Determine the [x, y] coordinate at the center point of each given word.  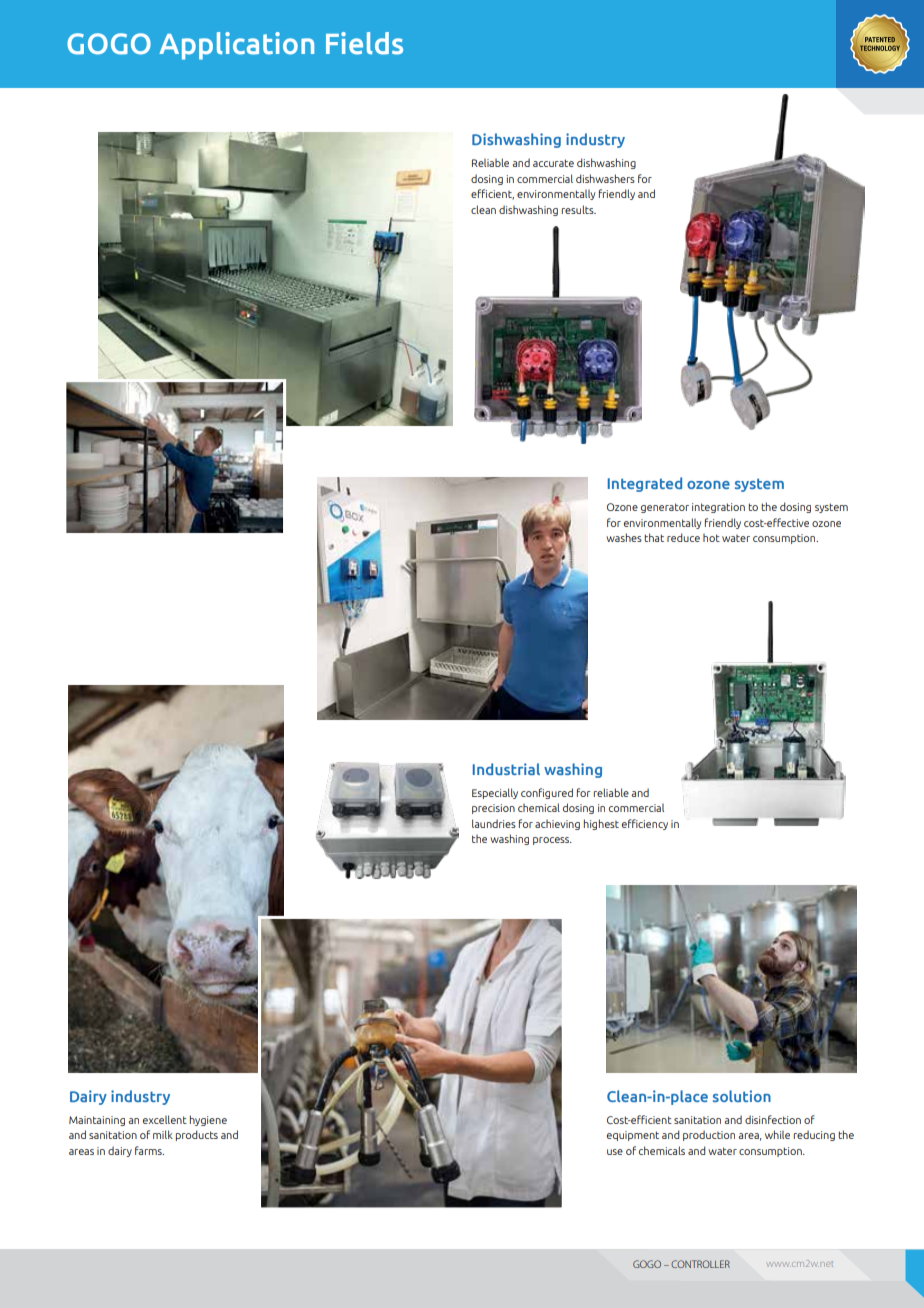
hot [711, 538]
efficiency [645, 824]
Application [236, 46]
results [579, 209]
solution [742, 1096]
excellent [165, 1119]
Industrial [506, 769]
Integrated [645, 484]
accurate [553, 163]
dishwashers [605, 178]
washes [624, 537]
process [552, 841]
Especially [495, 793]
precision [493, 809]
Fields [364, 43]
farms [149, 1150]
